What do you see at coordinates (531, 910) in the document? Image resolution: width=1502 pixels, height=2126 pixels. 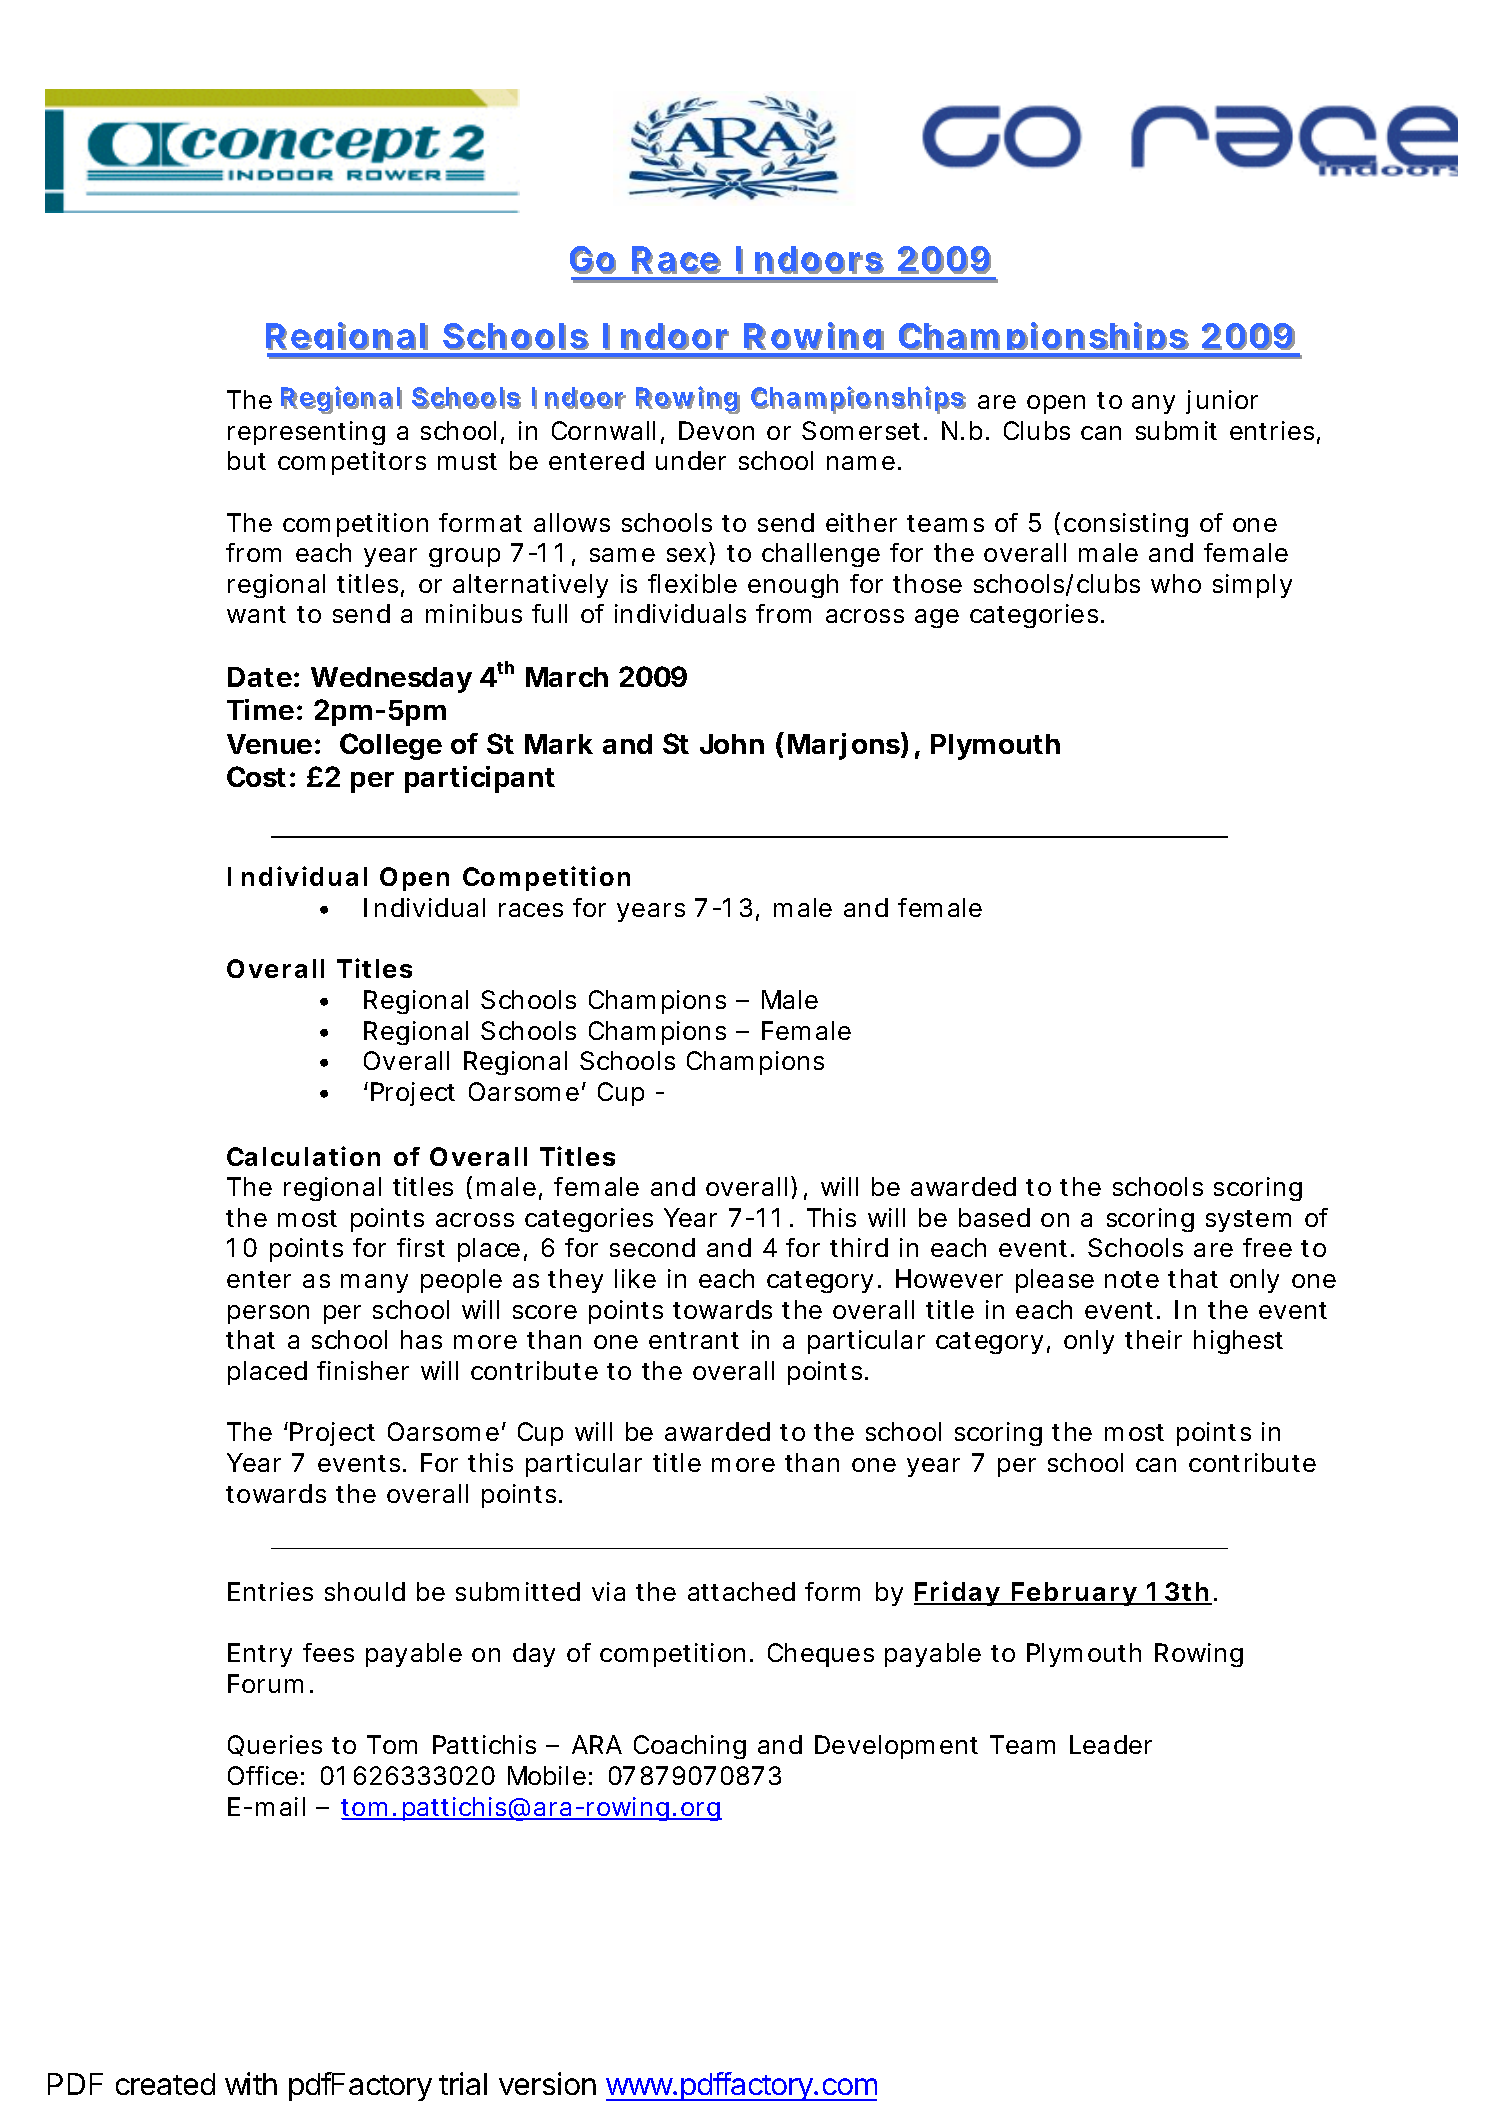 I see `races` at bounding box center [531, 910].
